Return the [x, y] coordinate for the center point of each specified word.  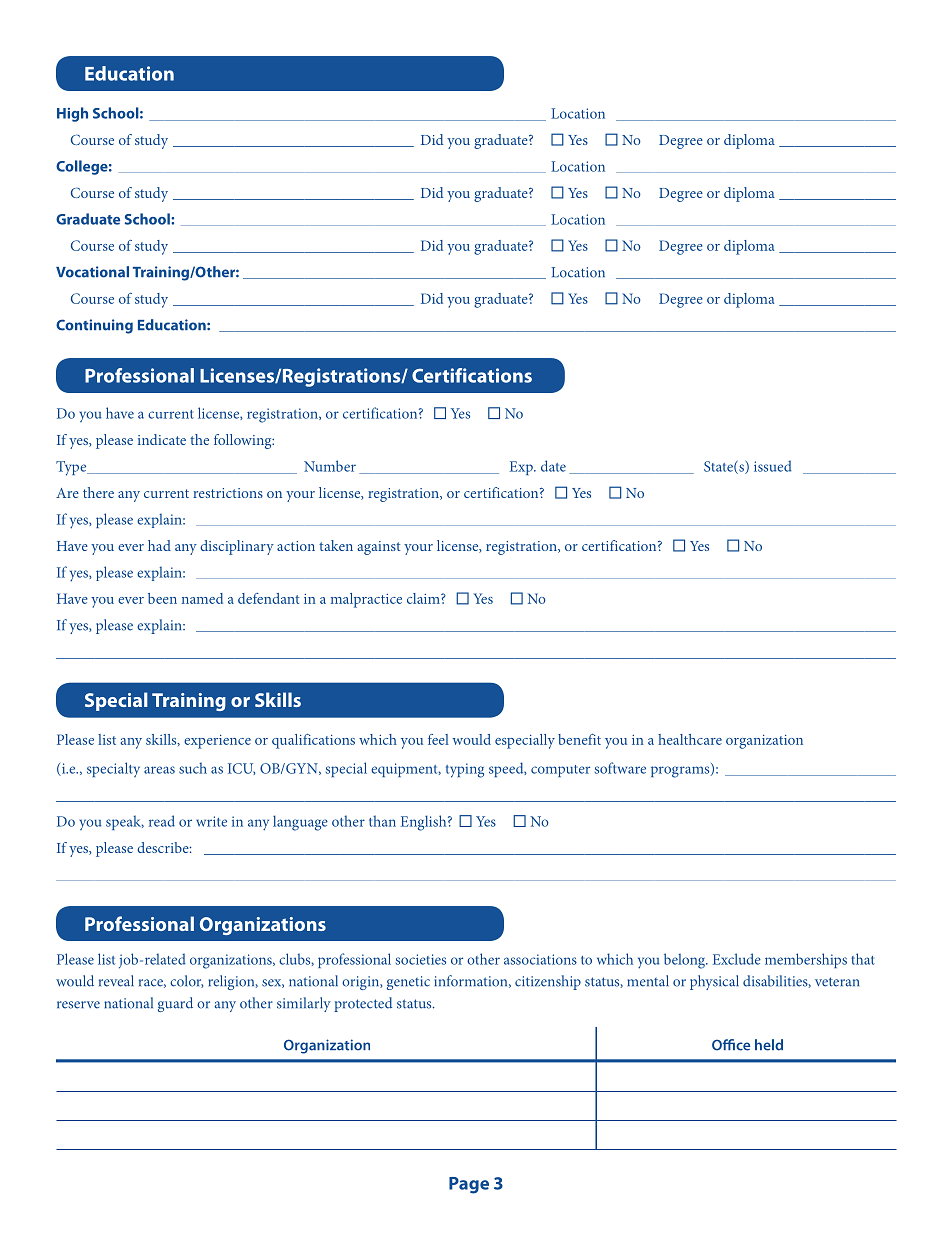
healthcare [690, 739]
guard [175, 1004]
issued [772, 466]
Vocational [92, 272]
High [72, 114]
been [162, 598]
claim [424, 598]
